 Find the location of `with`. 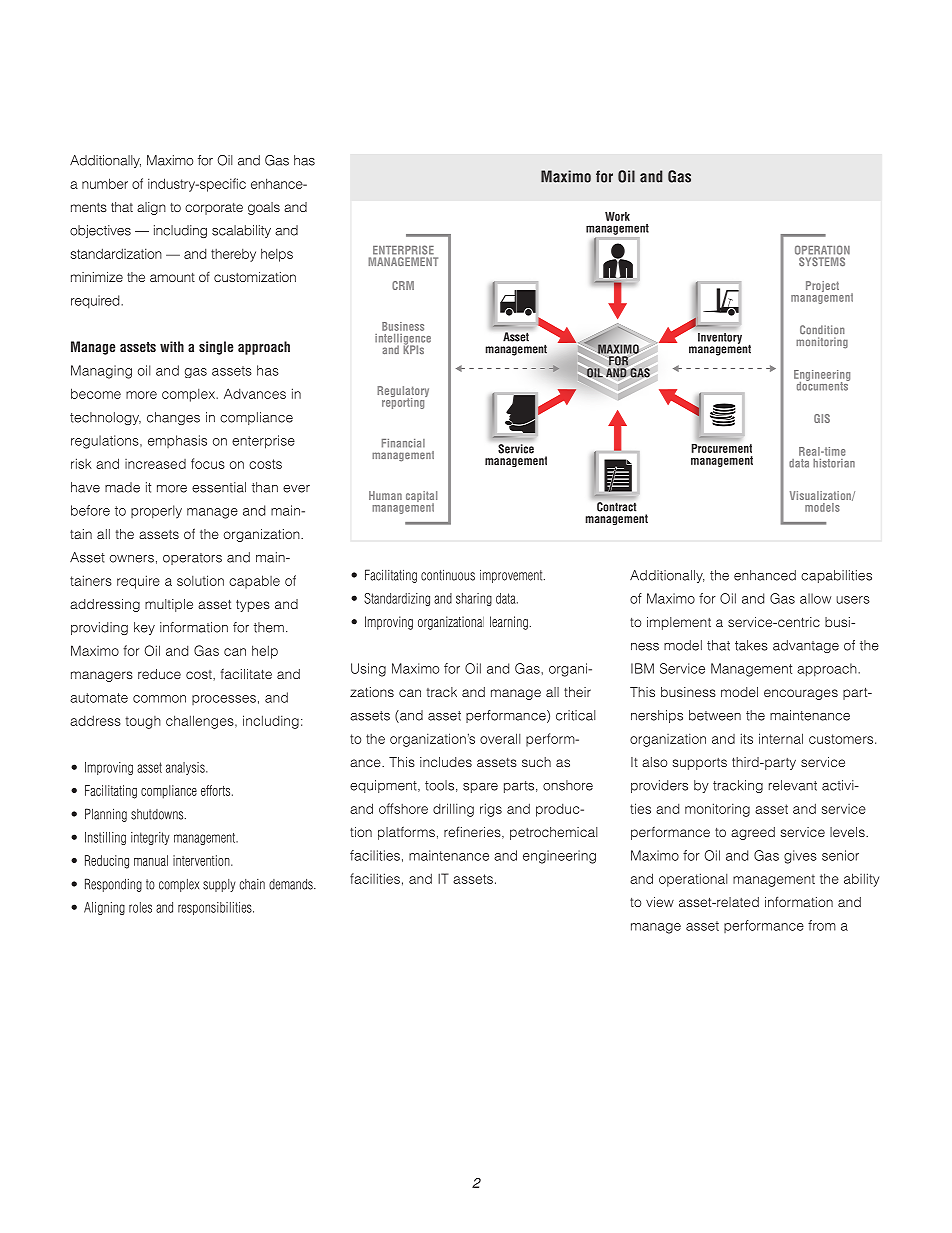

with is located at coordinates (172, 346).
